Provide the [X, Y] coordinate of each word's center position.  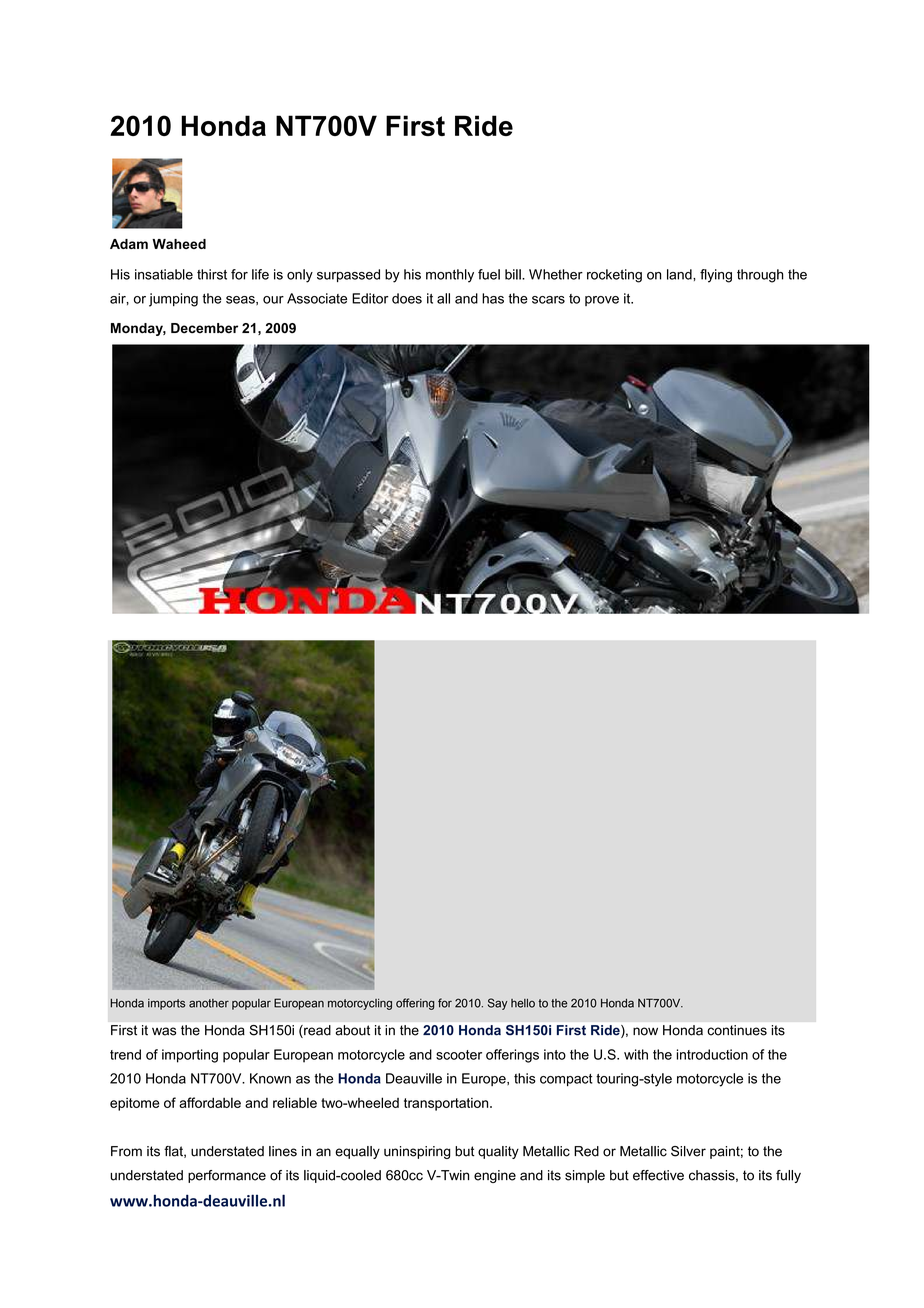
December [204, 328]
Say [497, 1004]
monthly [450, 276]
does [407, 298]
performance [227, 1176]
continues [737, 1030]
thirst [212, 274]
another [209, 1003]
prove [602, 301]
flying [716, 276]
